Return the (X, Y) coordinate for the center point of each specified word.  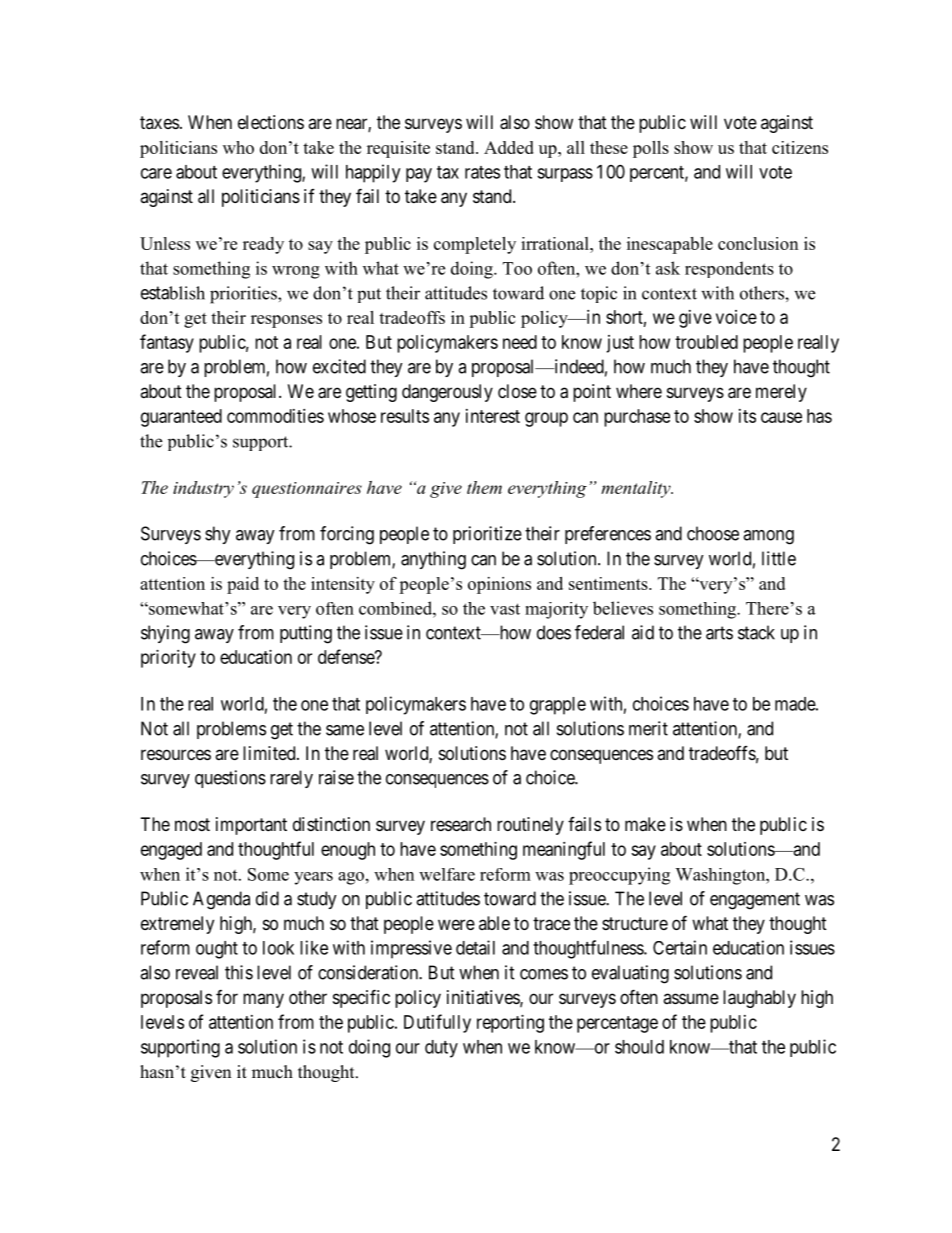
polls (651, 149)
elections (271, 122)
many (263, 1000)
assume (691, 998)
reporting (510, 1024)
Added (509, 147)
